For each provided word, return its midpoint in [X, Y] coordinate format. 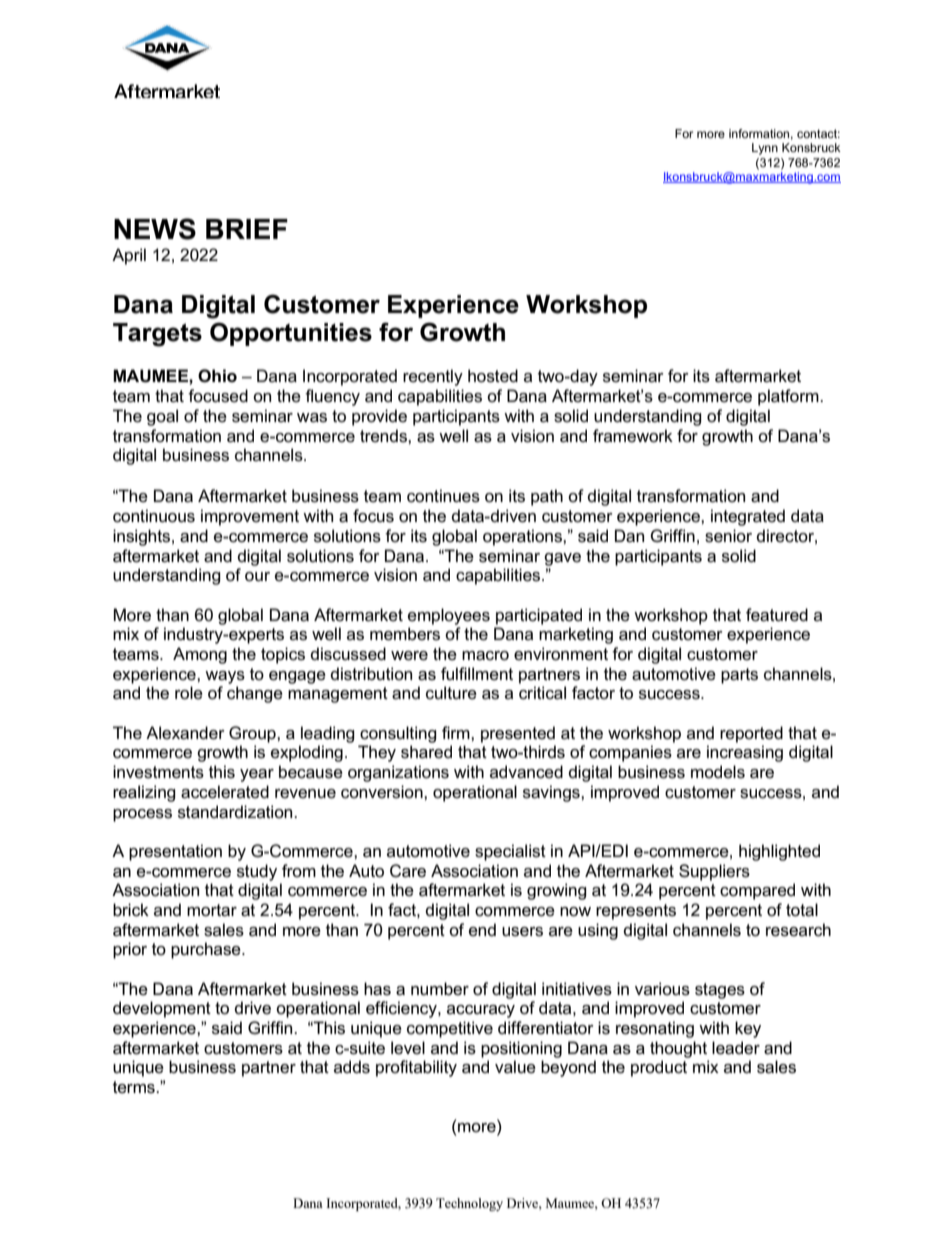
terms [135, 1087]
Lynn [765, 149]
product [659, 1068]
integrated [748, 517]
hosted [493, 376]
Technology [469, 1204]
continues [443, 496]
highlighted [779, 852]
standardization [236, 812]
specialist [510, 852]
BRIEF [247, 229]
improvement [250, 517]
